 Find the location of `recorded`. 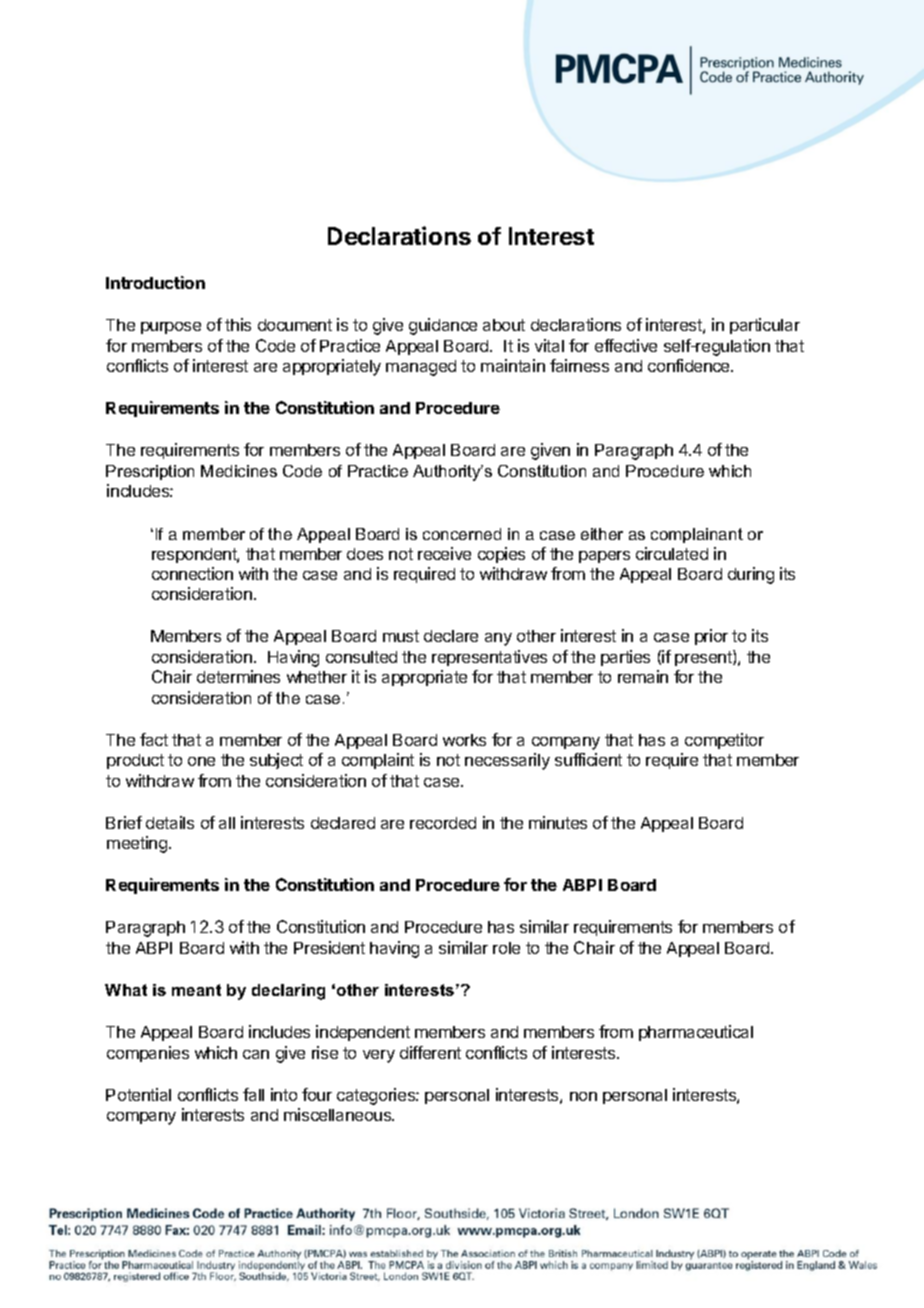

recorded is located at coordinates (443, 823).
